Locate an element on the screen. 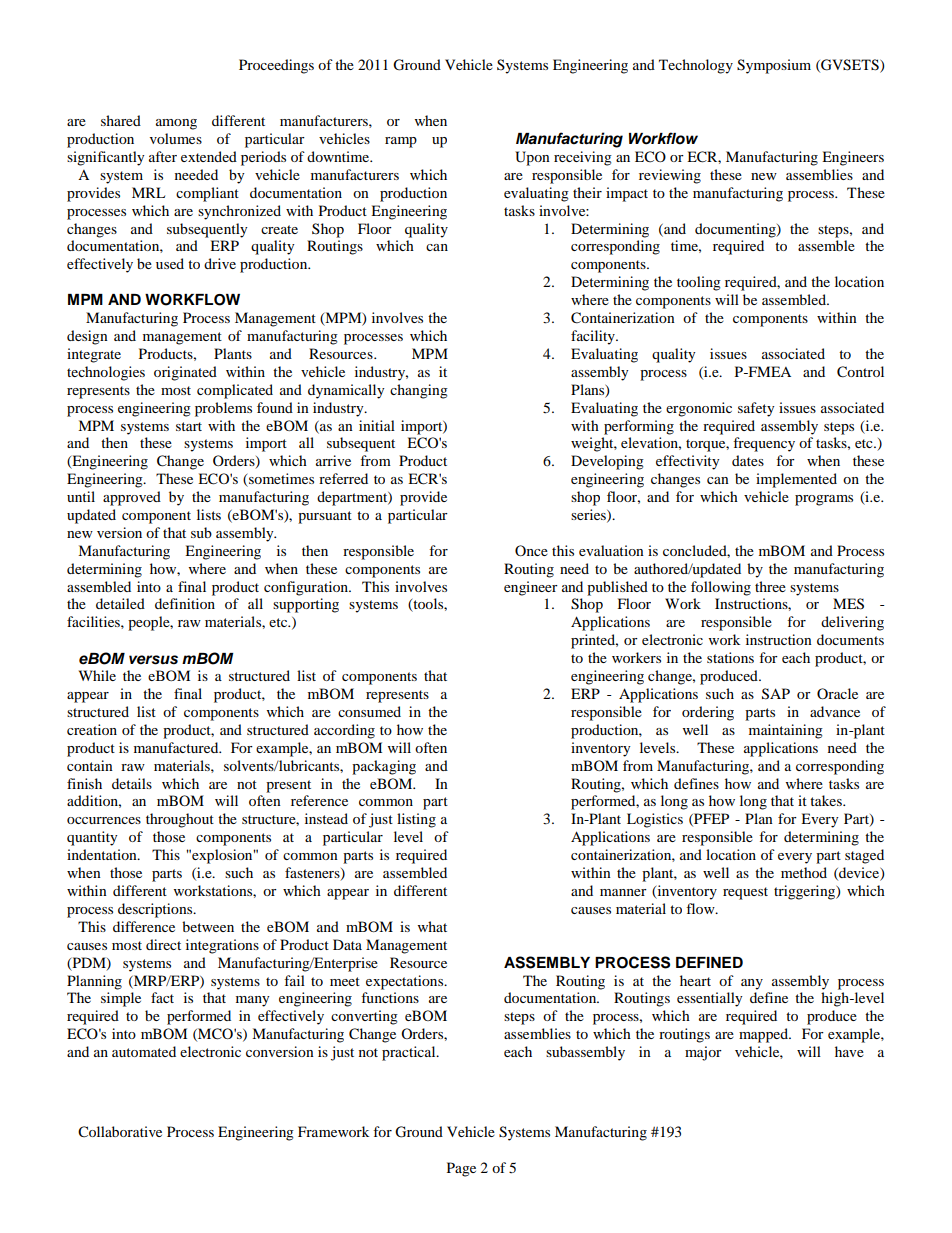 The height and width of the screenshot is (1233, 952). definition is located at coordinates (185, 603).
